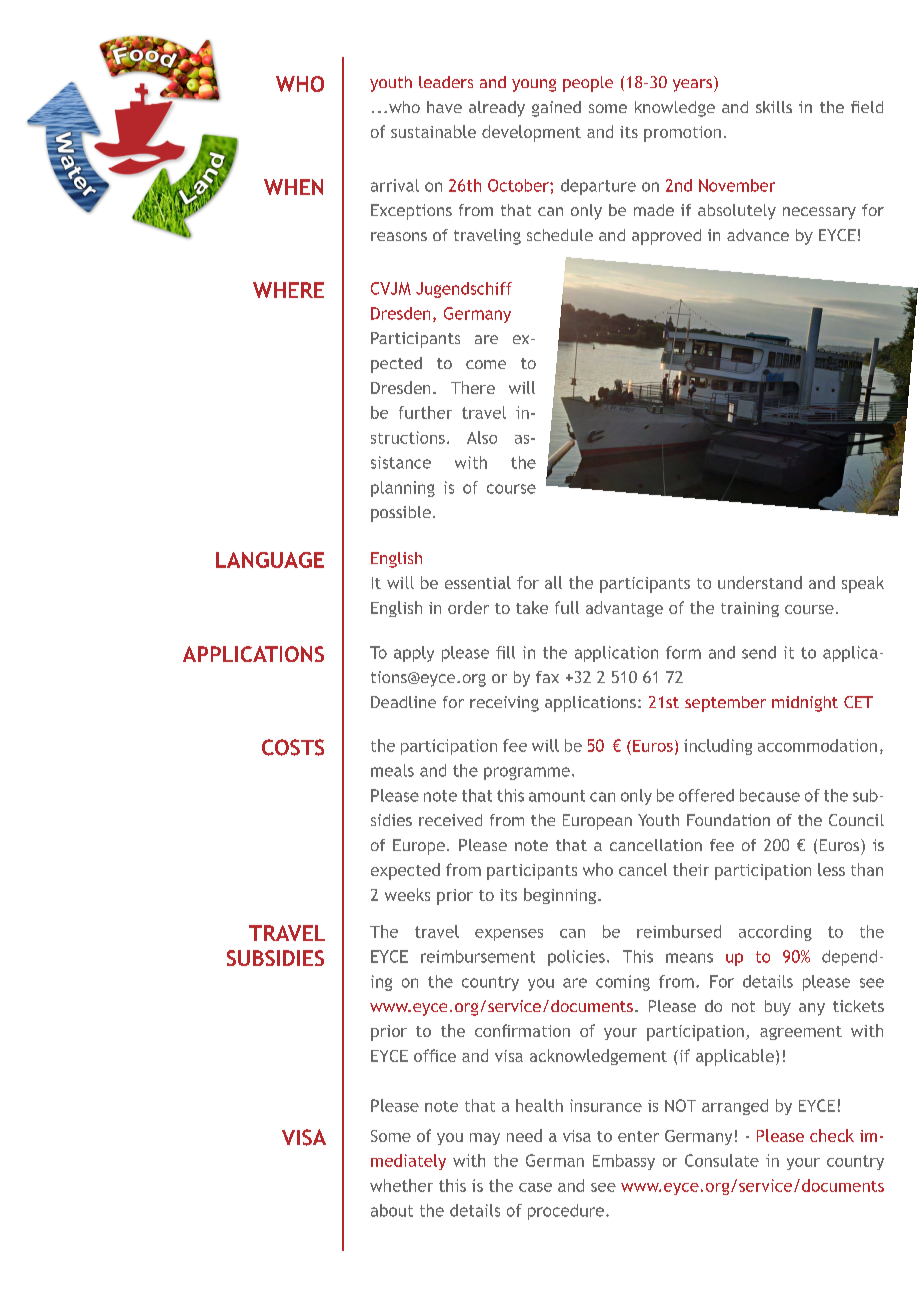 The image size is (924, 1308). What do you see at coordinates (557, 796) in the screenshot?
I see `amount` at bounding box center [557, 796].
